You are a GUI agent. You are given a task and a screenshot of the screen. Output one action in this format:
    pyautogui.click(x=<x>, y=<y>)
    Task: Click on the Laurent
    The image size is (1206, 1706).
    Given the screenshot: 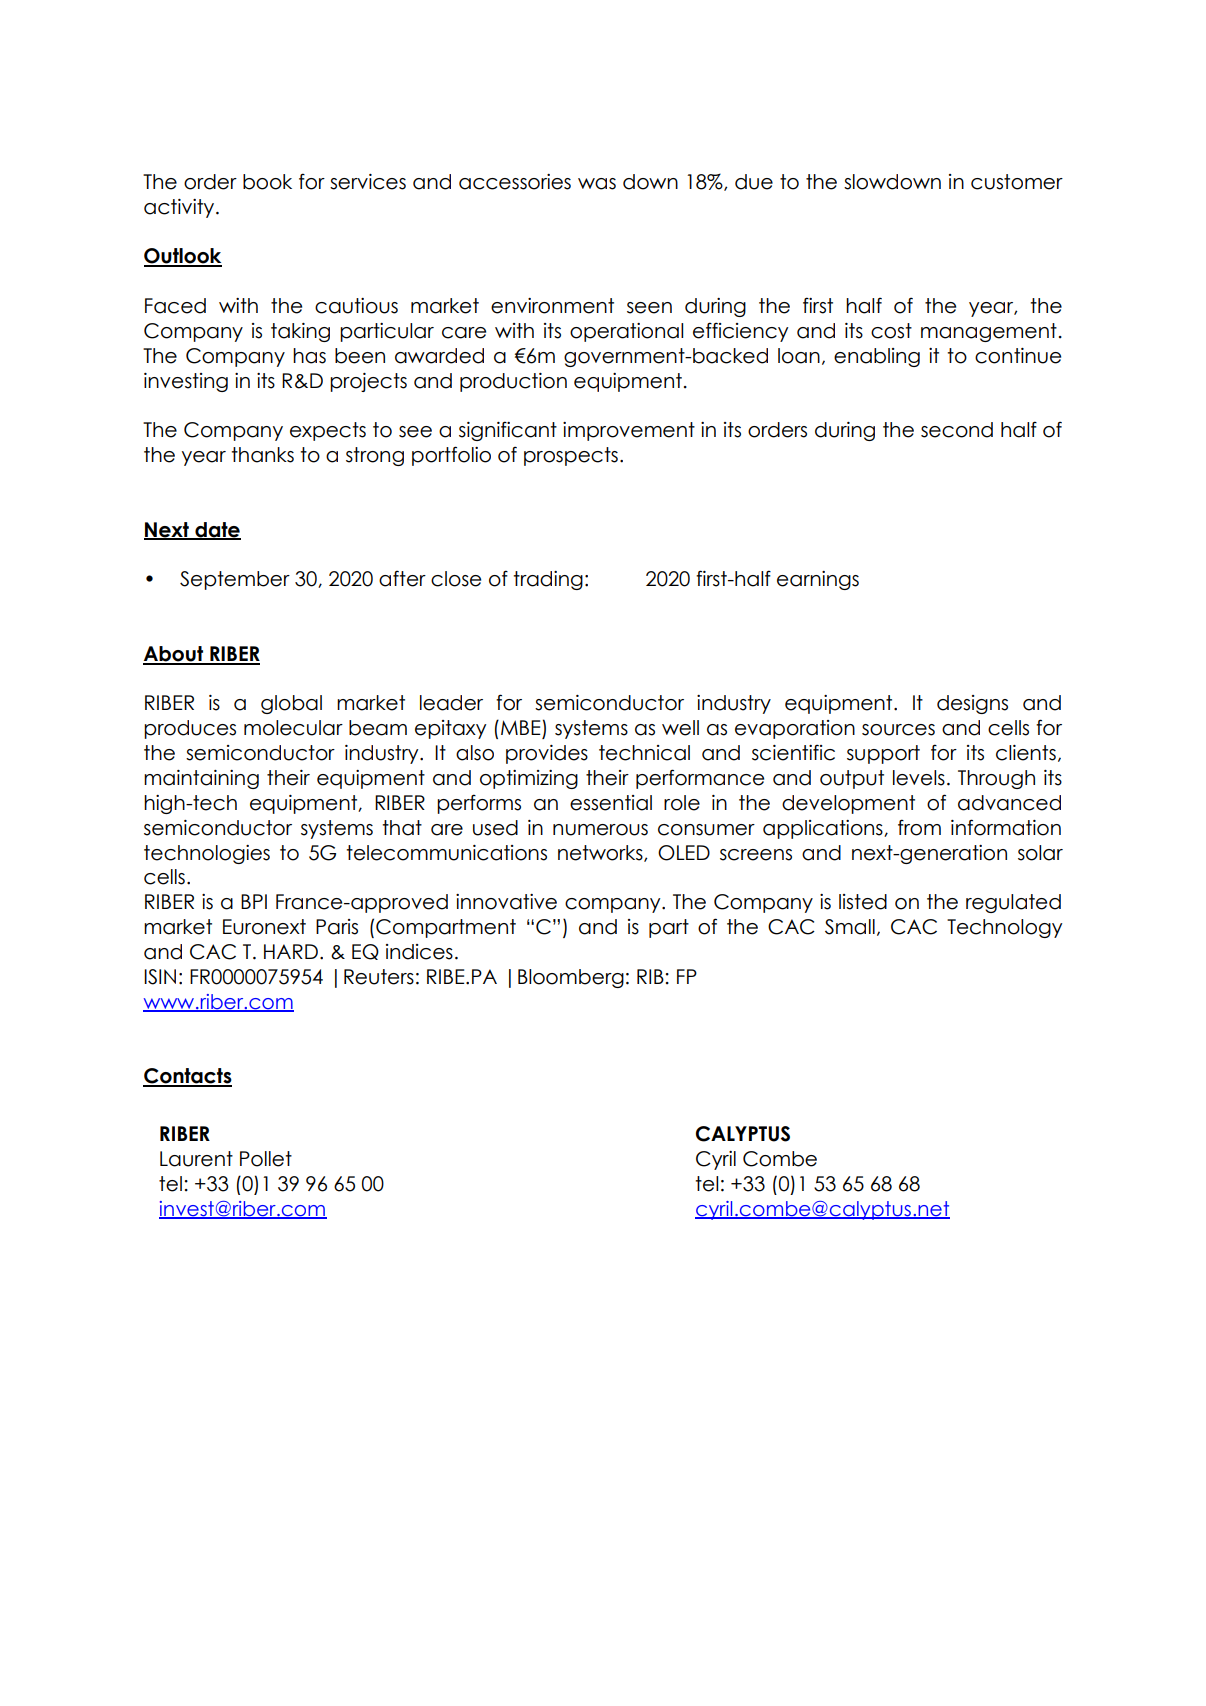 What is the action you would take?
    pyautogui.click(x=196, y=1159)
